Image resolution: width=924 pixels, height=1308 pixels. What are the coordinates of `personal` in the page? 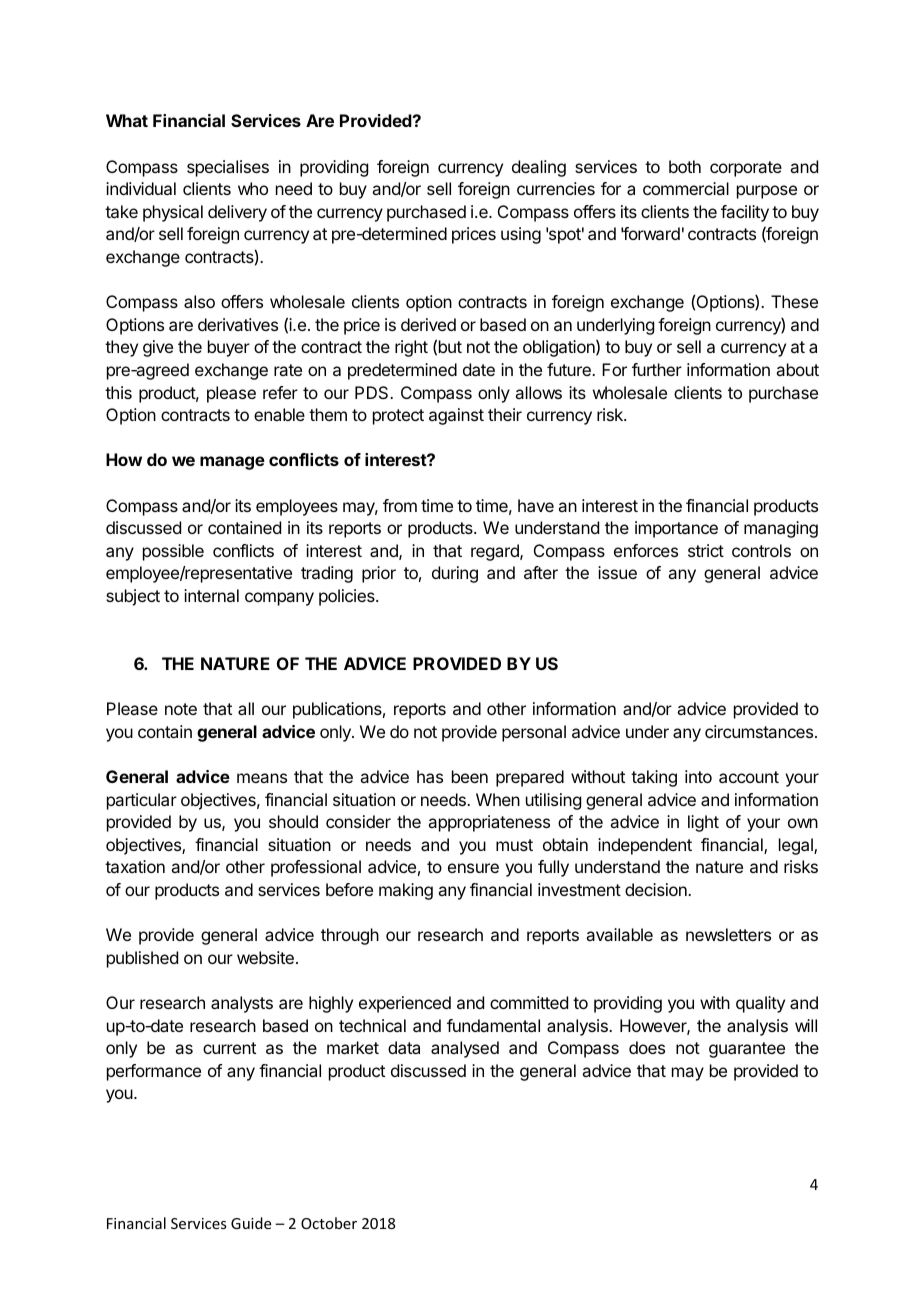 It's located at (534, 733).
